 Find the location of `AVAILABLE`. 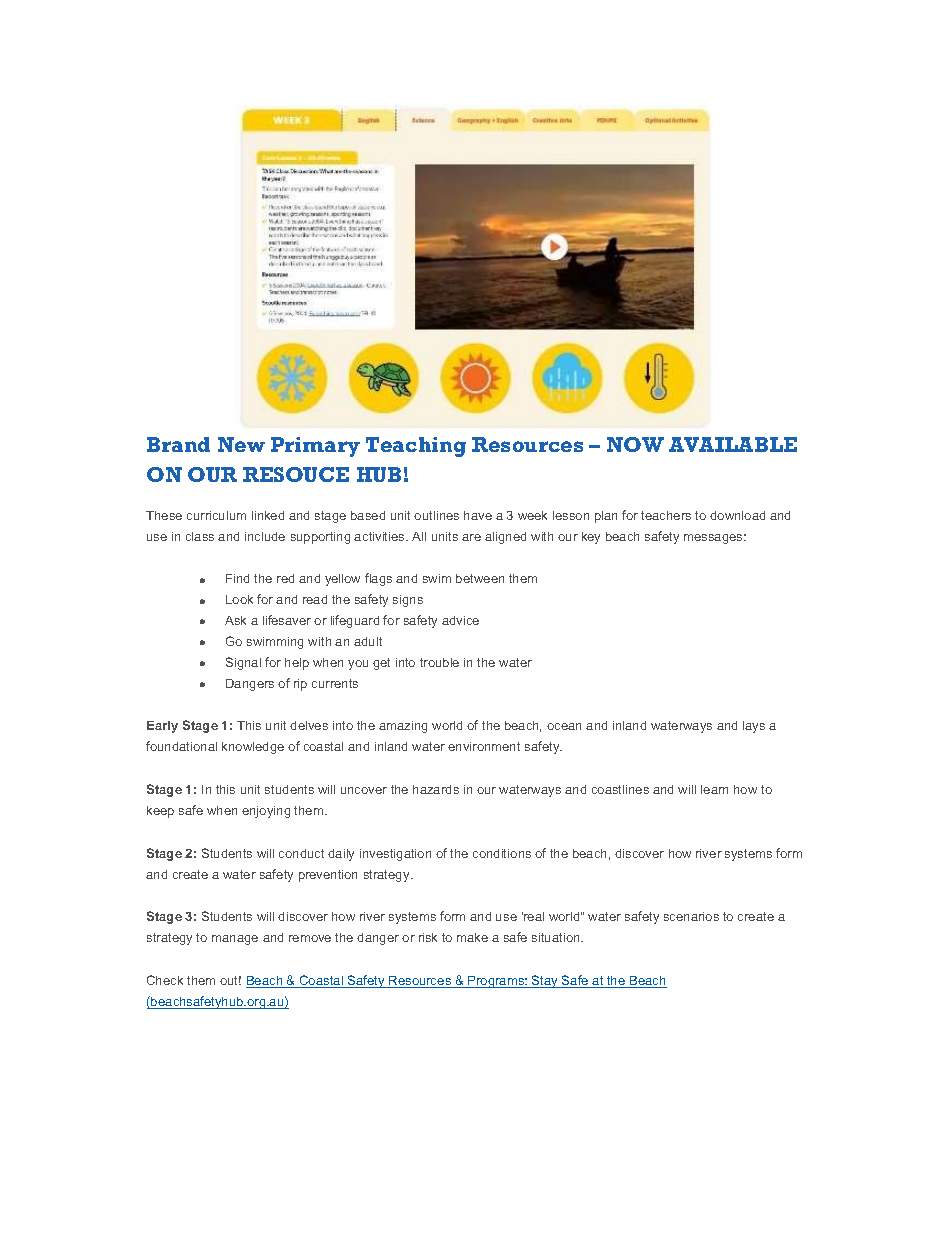

AVAILABLE is located at coordinates (733, 444).
